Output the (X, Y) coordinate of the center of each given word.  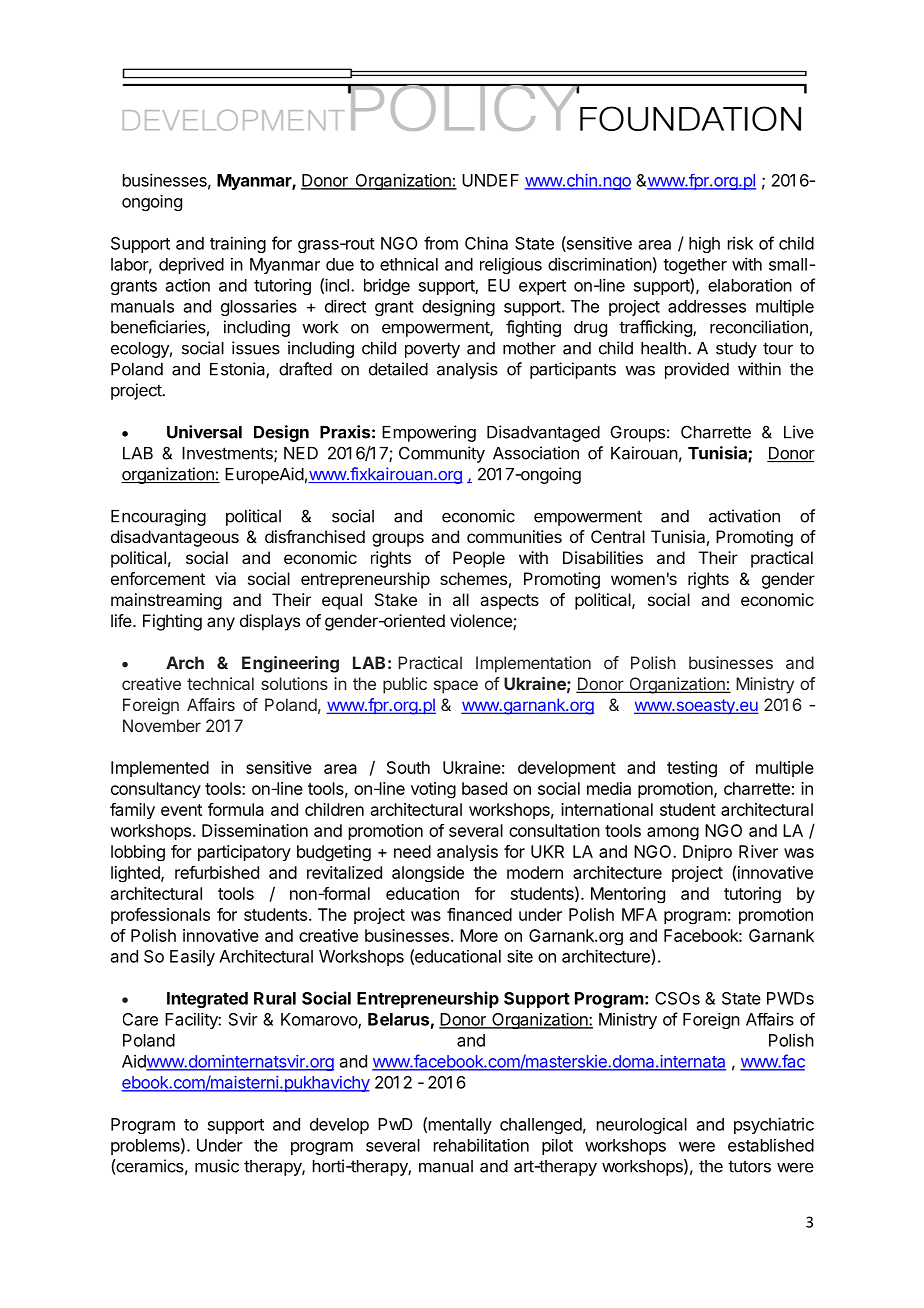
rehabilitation (481, 1145)
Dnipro (707, 853)
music (217, 1166)
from (441, 243)
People (479, 559)
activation (744, 516)
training (238, 245)
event (181, 810)
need (412, 851)
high (704, 245)
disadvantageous (175, 538)
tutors (749, 1166)
